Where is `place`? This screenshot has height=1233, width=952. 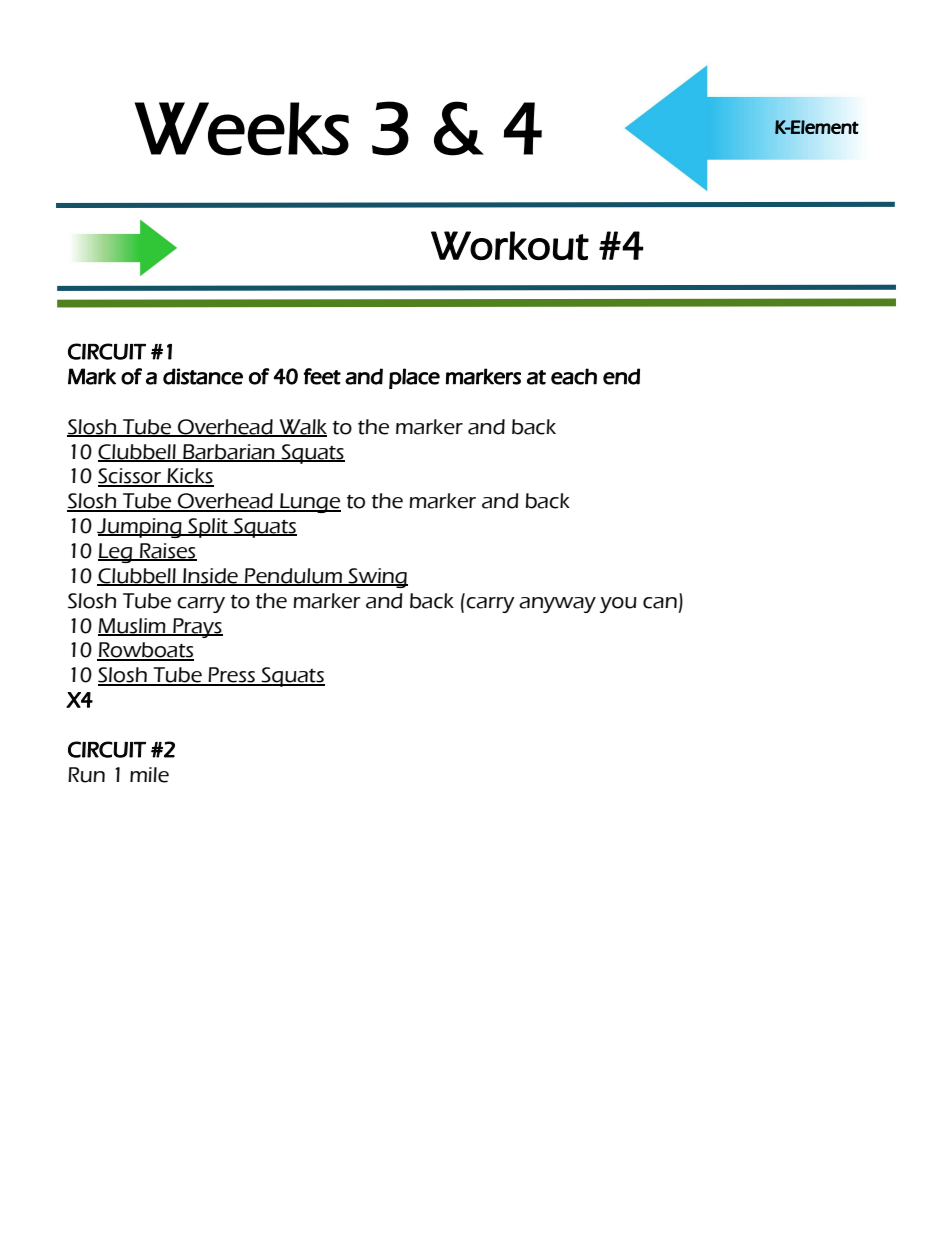 place is located at coordinates (414, 378).
